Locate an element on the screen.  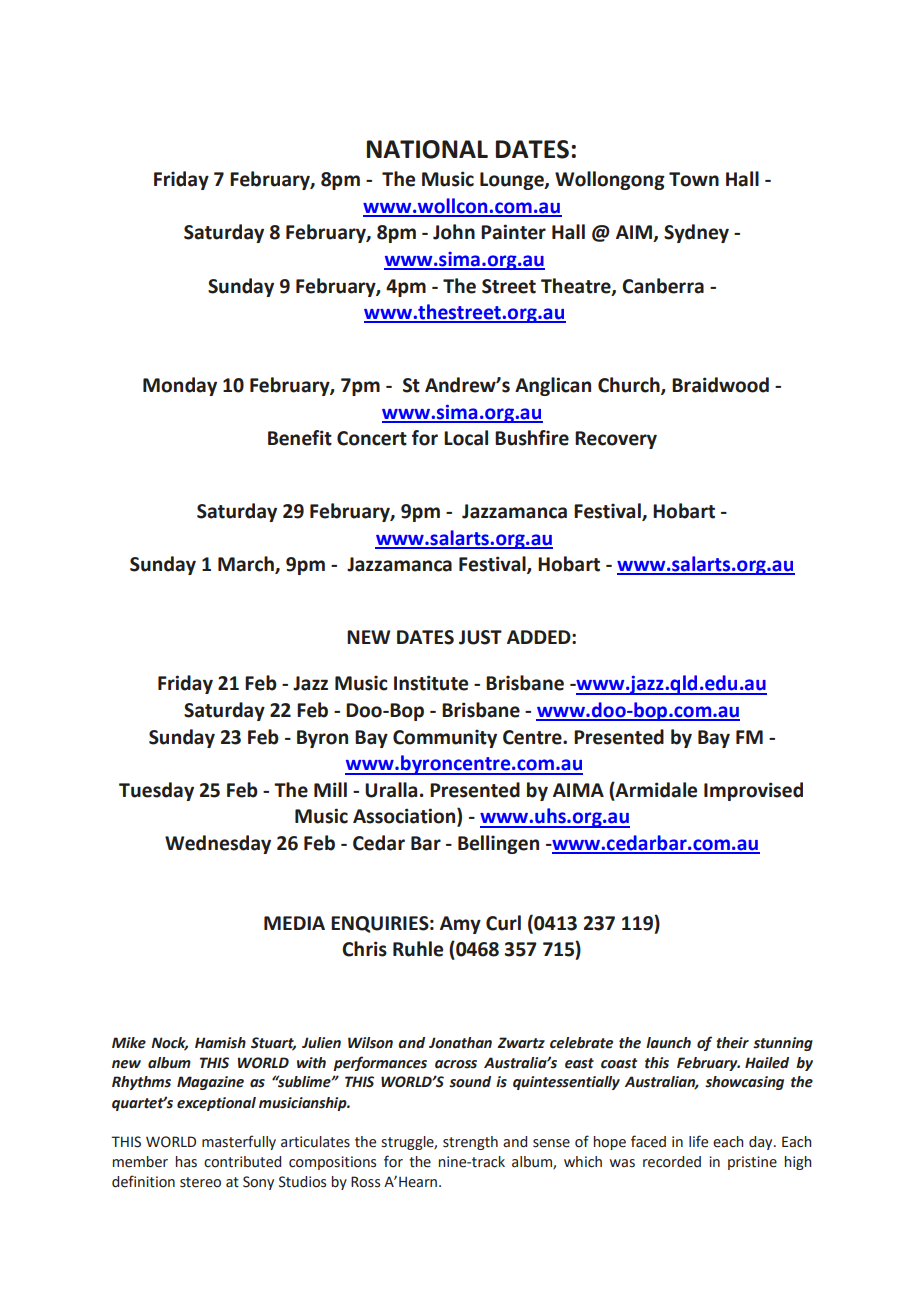
Institute is located at coordinates (431, 683).
